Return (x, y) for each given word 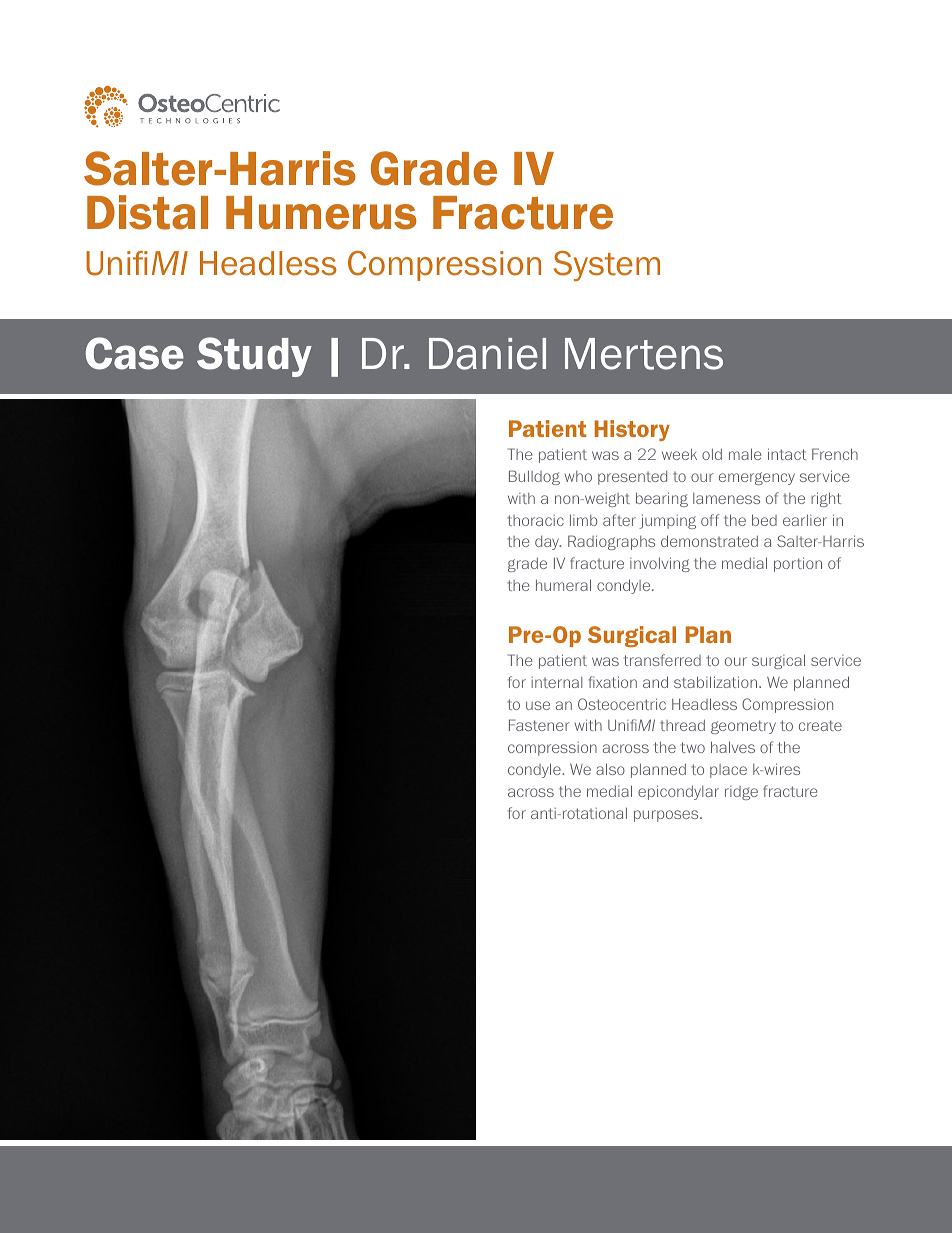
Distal (147, 212)
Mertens (644, 354)
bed (764, 520)
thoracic (535, 520)
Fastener (539, 725)
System (607, 266)
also (610, 769)
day (548, 543)
